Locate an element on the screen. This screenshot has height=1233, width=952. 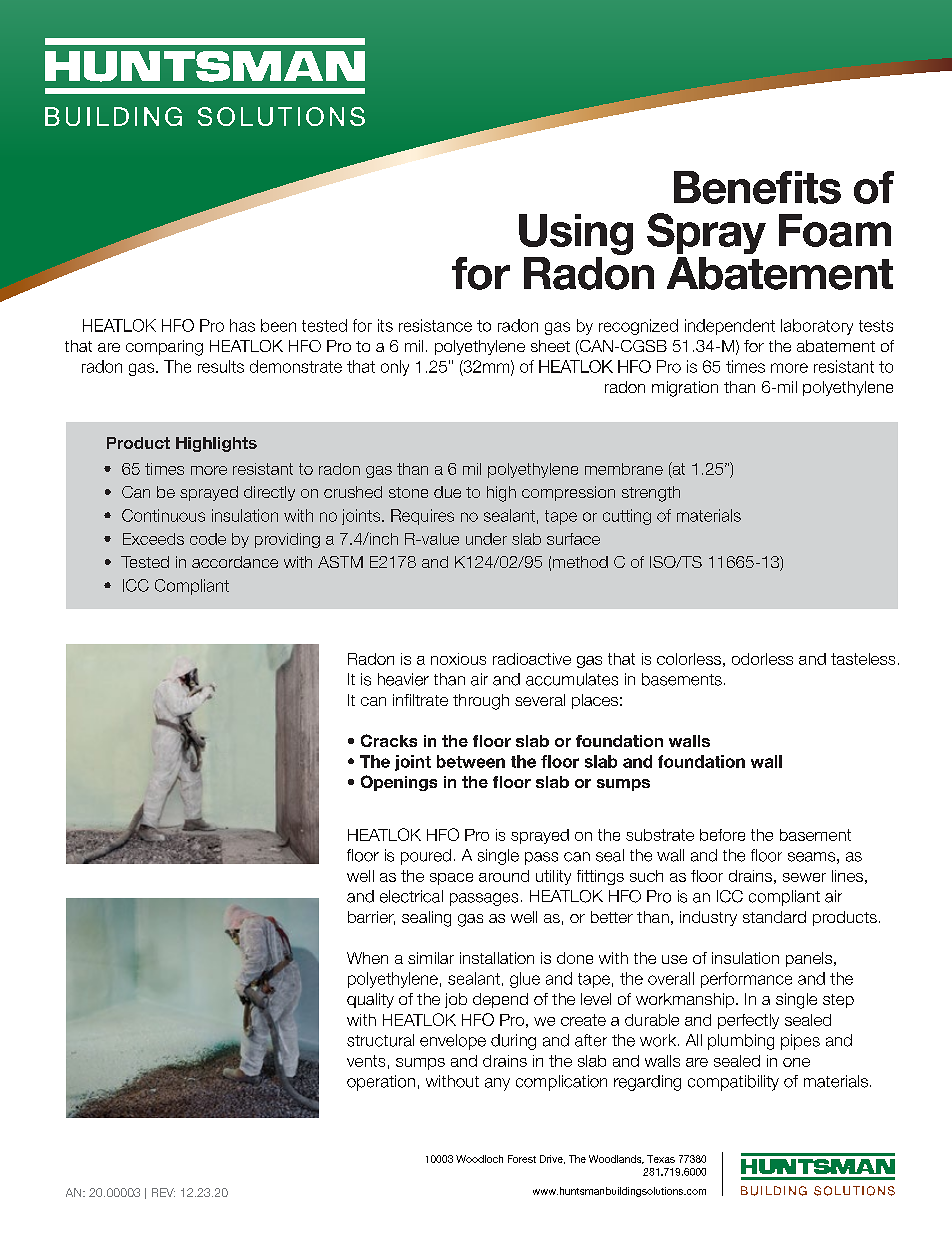
accordance is located at coordinates (235, 562).
